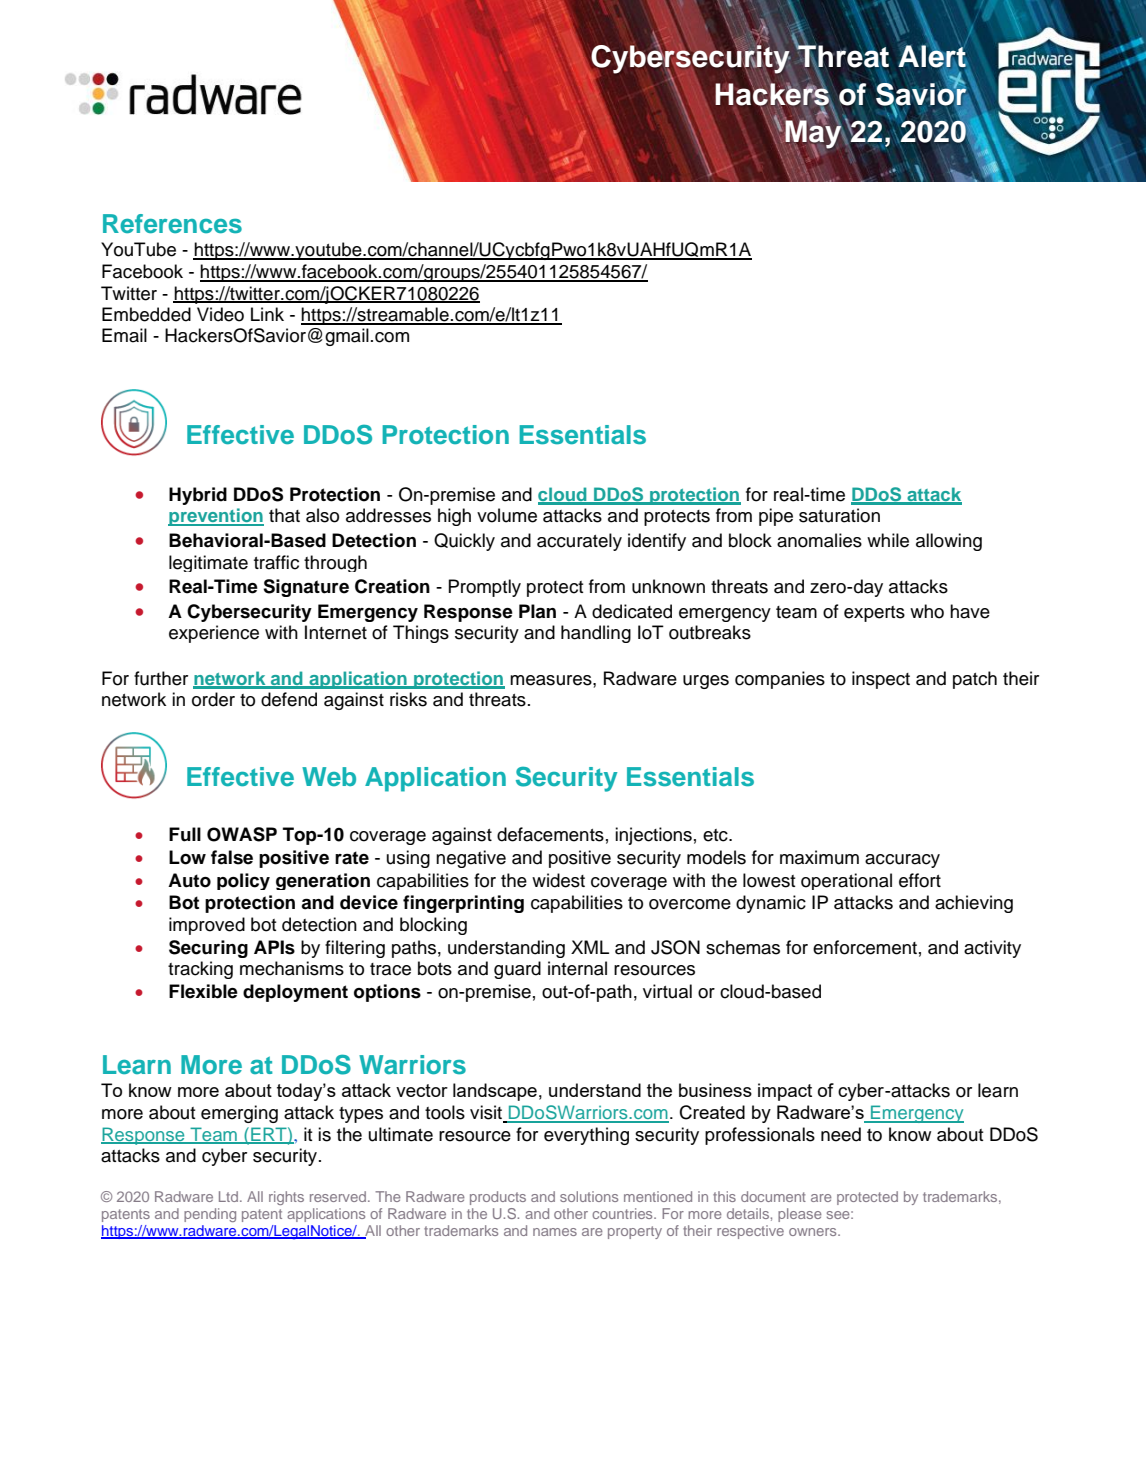  I want to click on Video, so click(220, 314).
